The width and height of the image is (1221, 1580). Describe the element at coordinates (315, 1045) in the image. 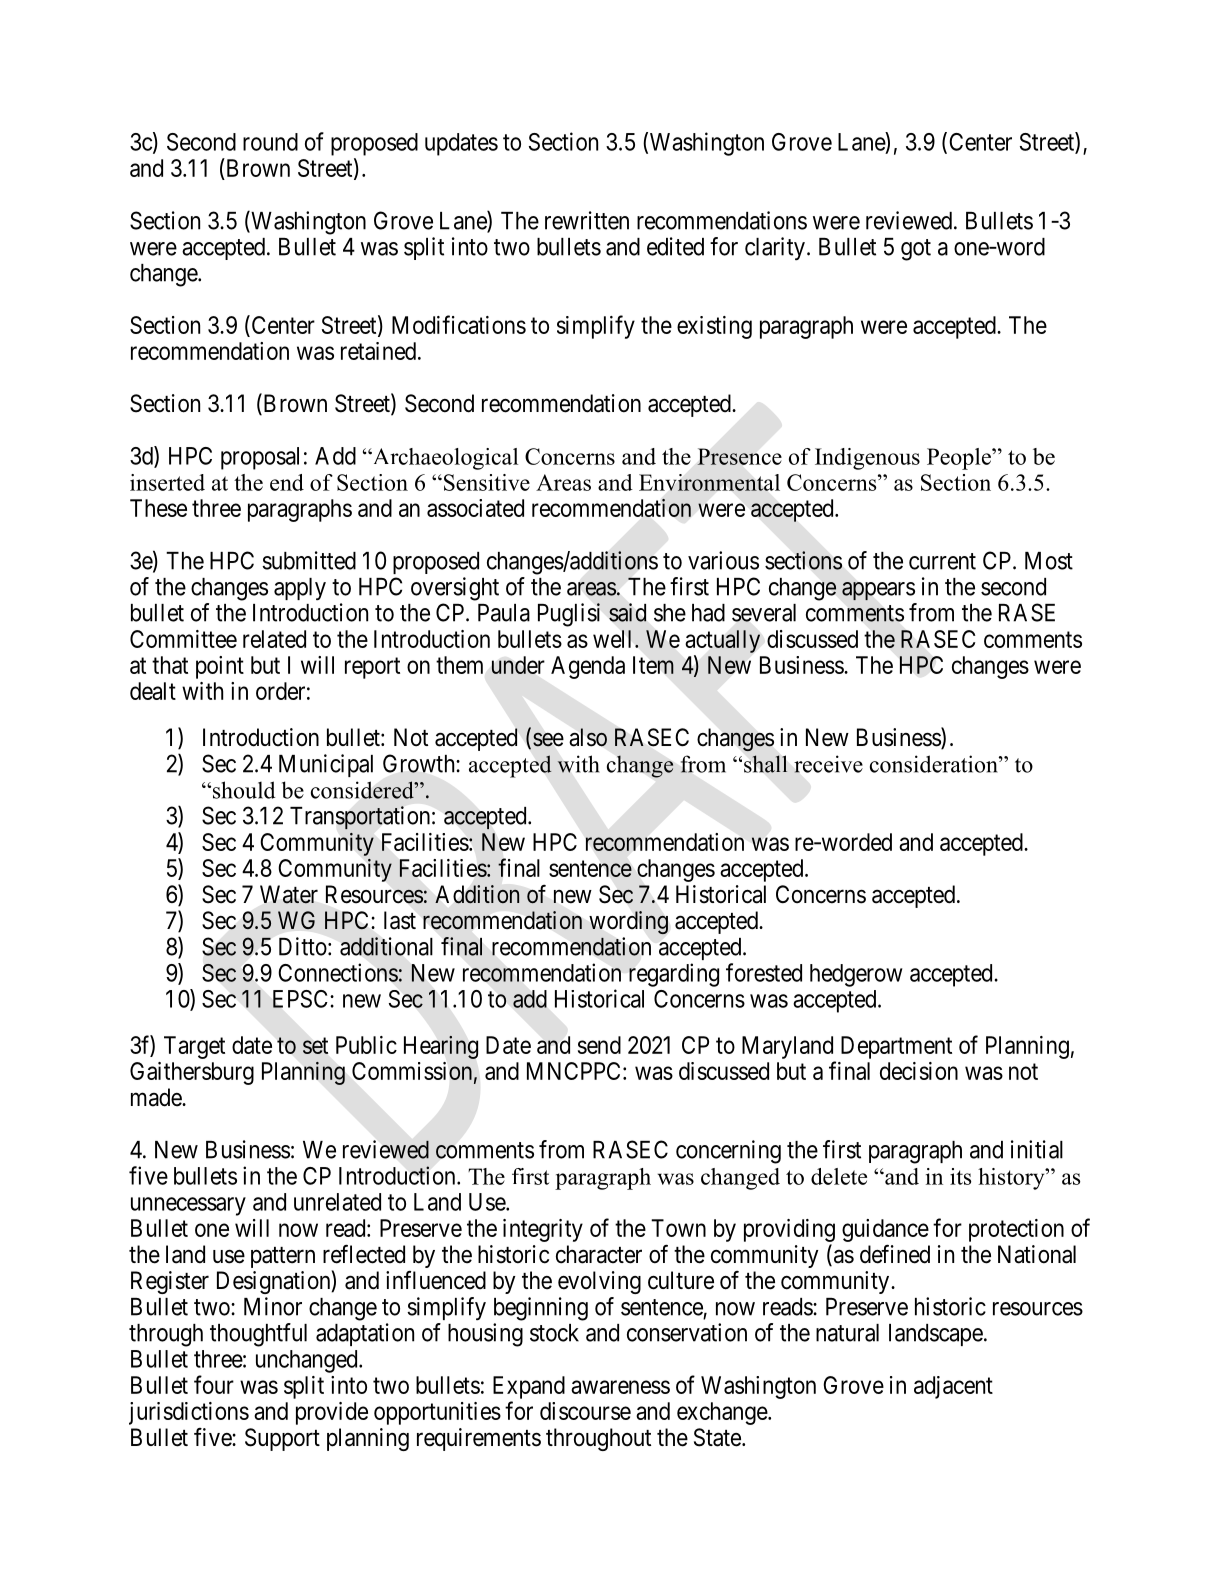

I see `set` at that location.
